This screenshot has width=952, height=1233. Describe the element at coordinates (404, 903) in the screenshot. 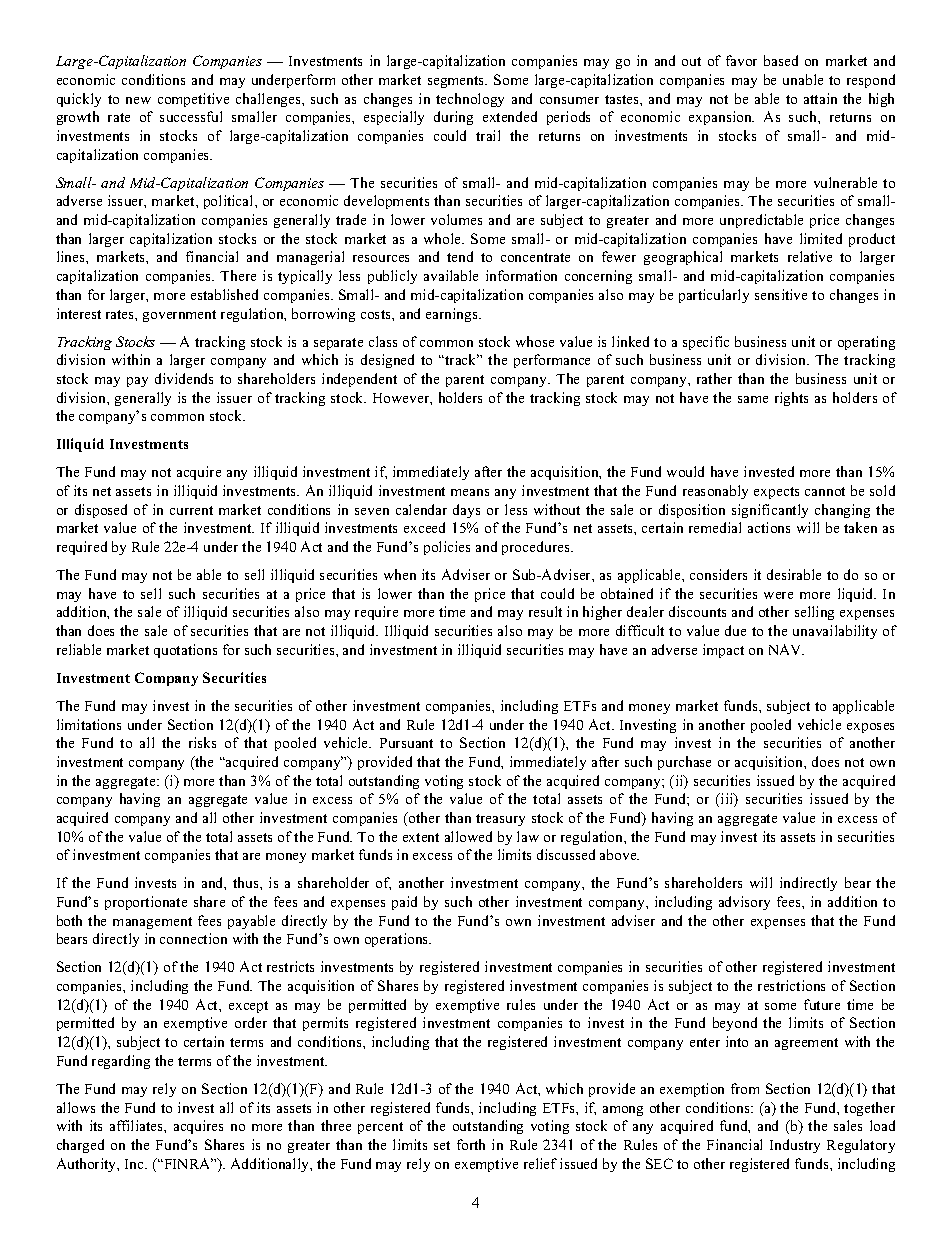

I see `paid` at that location.
